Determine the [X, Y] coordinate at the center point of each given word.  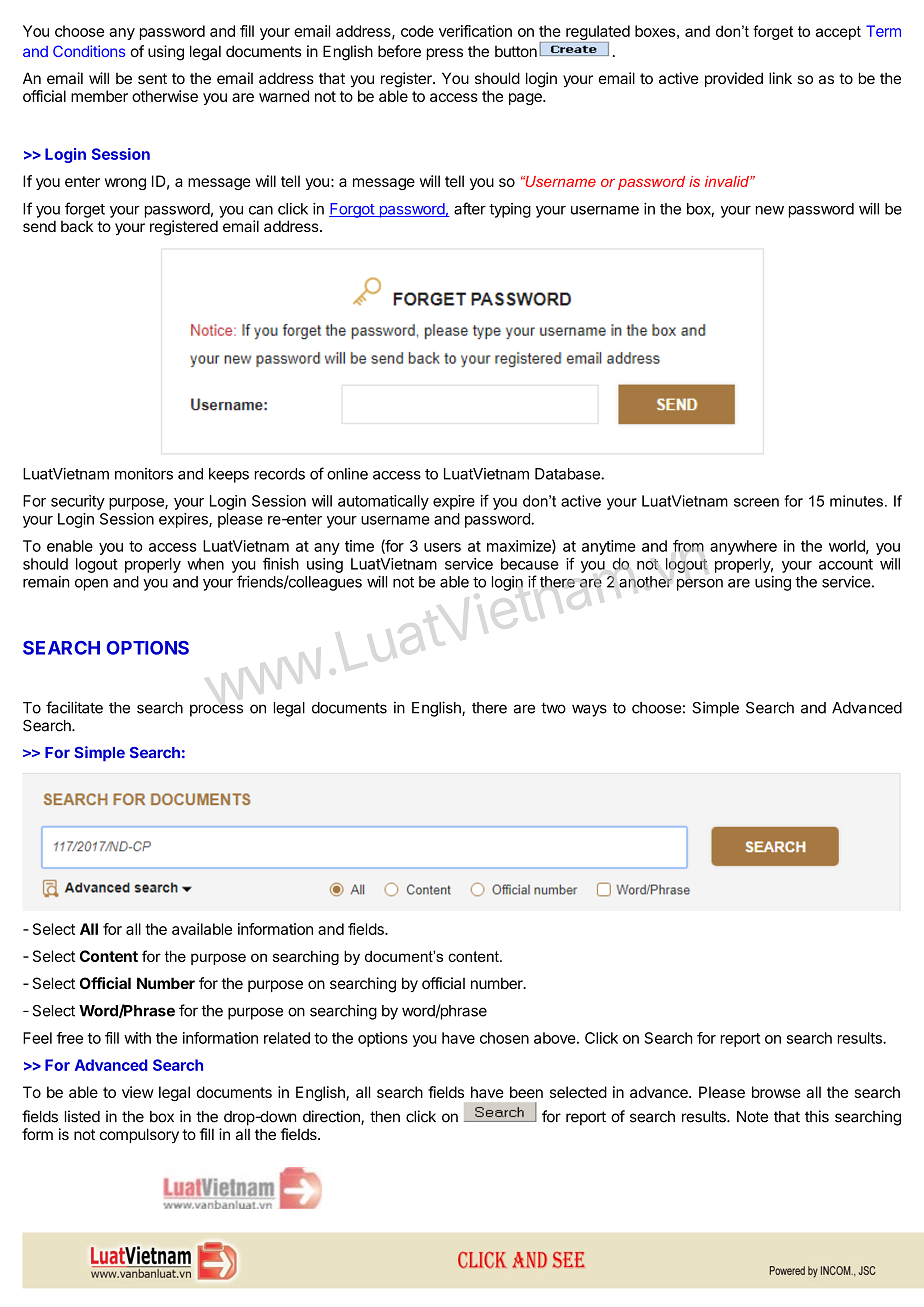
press [445, 54]
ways [589, 710]
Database [568, 474]
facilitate [74, 707]
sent [152, 78]
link [780, 78]
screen [756, 502]
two [553, 708]
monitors [144, 474]
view [138, 1092]
